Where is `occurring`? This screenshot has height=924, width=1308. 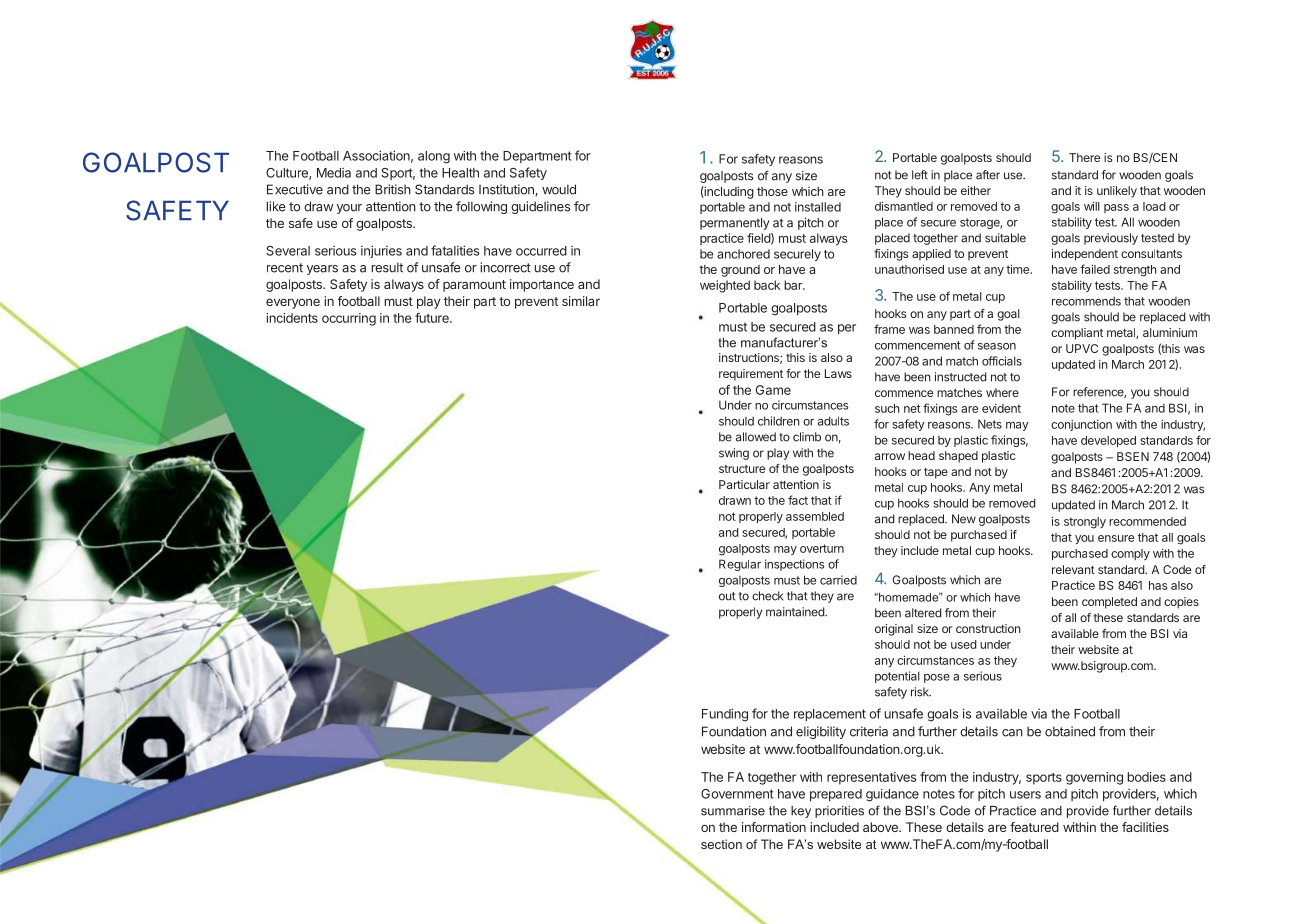
occurring is located at coordinates (349, 319).
